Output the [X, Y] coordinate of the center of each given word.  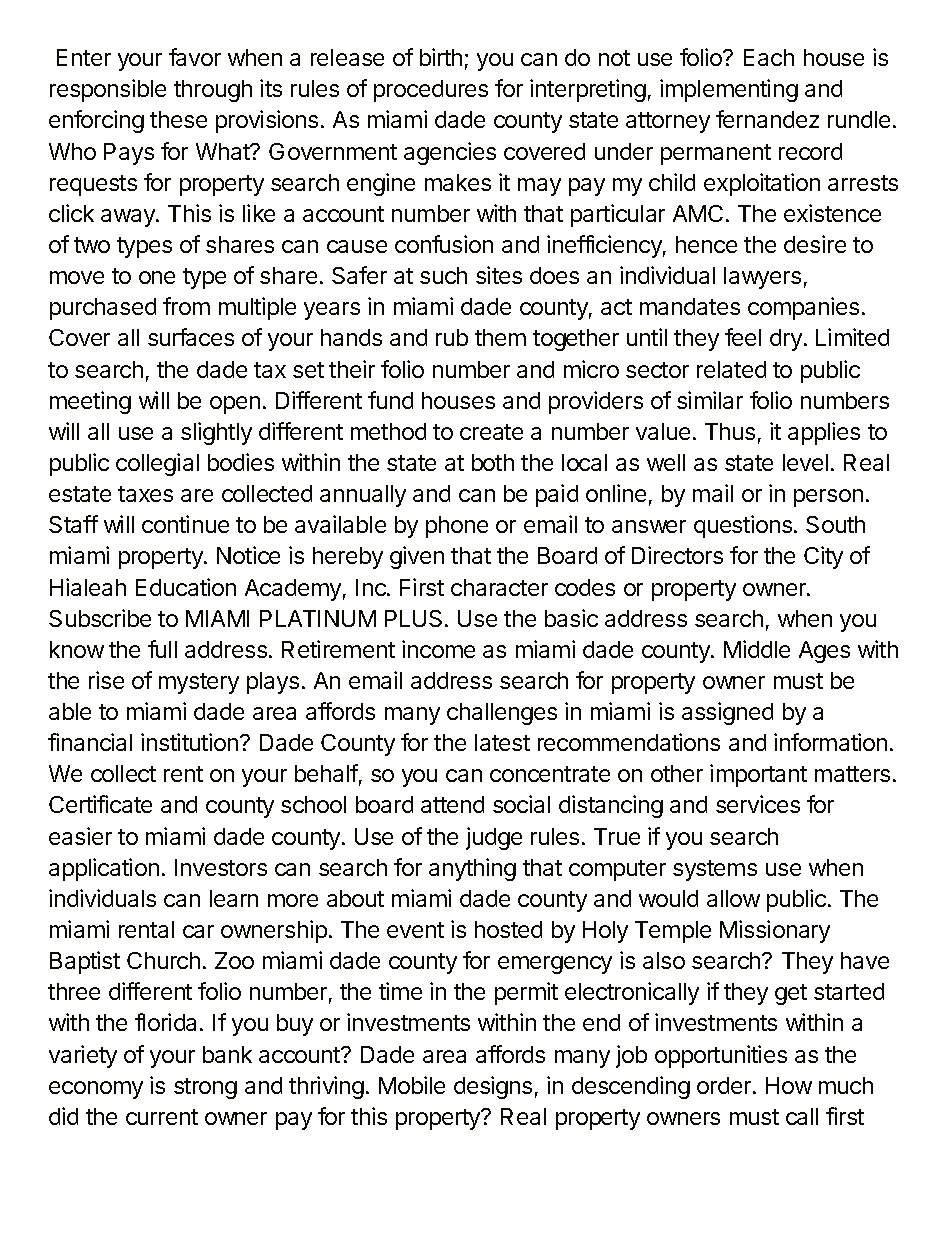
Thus [730, 431]
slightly [216, 433]
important [758, 775]
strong [205, 1088]
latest [502, 742]
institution [189, 742]
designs [493, 1087]
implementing [729, 90]
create [491, 432]
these [178, 119]
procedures [431, 91]
